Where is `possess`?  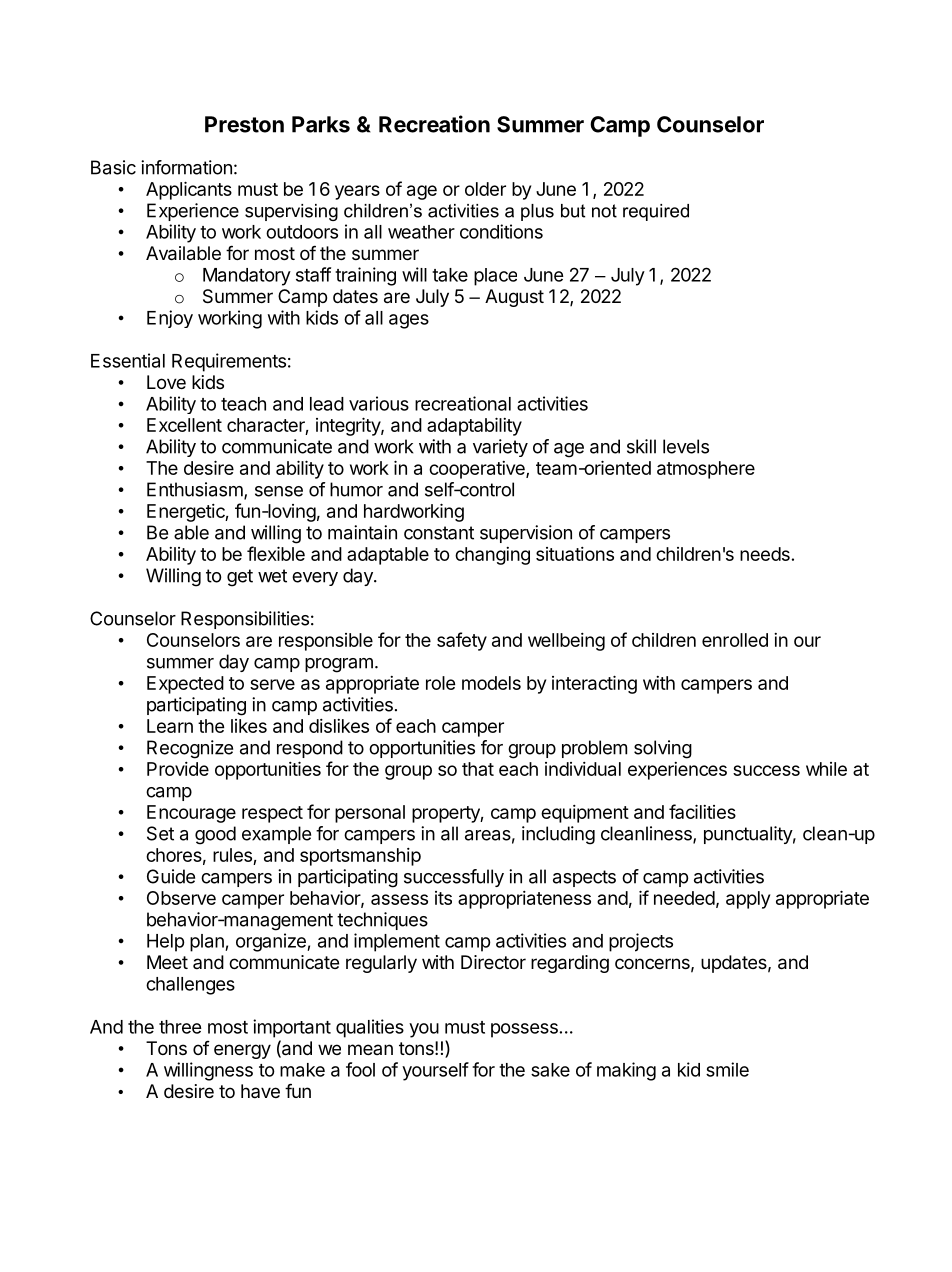
possess is located at coordinates (524, 1030).
